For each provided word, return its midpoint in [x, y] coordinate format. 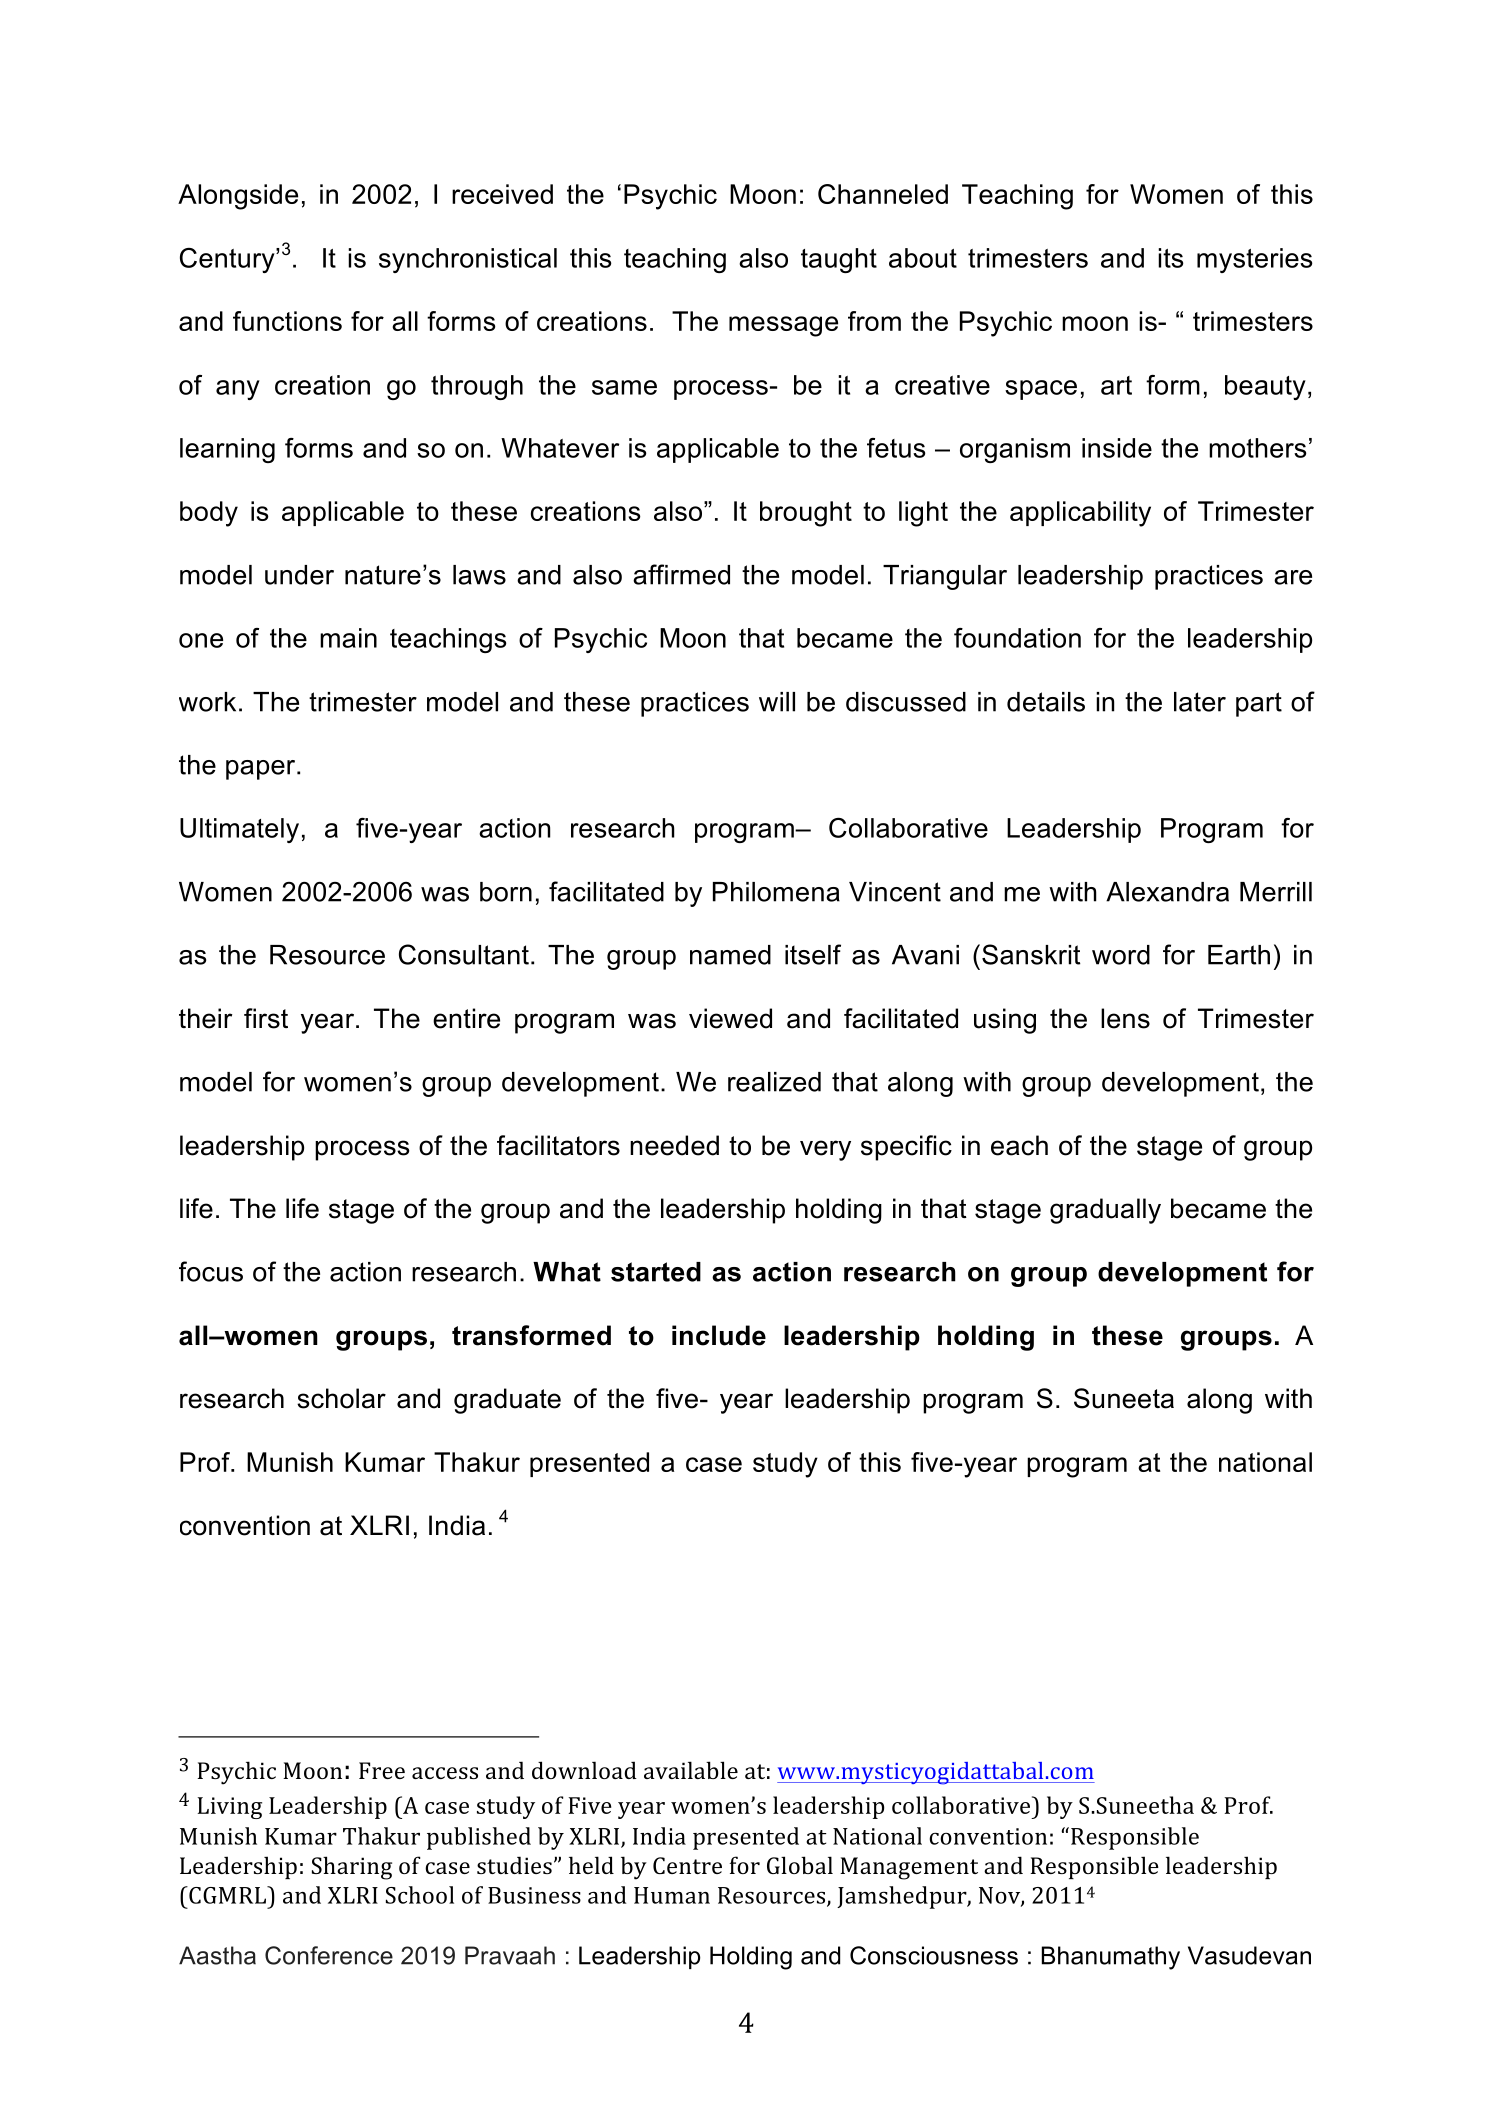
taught [839, 260]
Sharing [352, 1868]
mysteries [1255, 260]
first [266, 1018]
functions [287, 321]
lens [1125, 1018]
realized [774, 1082]
